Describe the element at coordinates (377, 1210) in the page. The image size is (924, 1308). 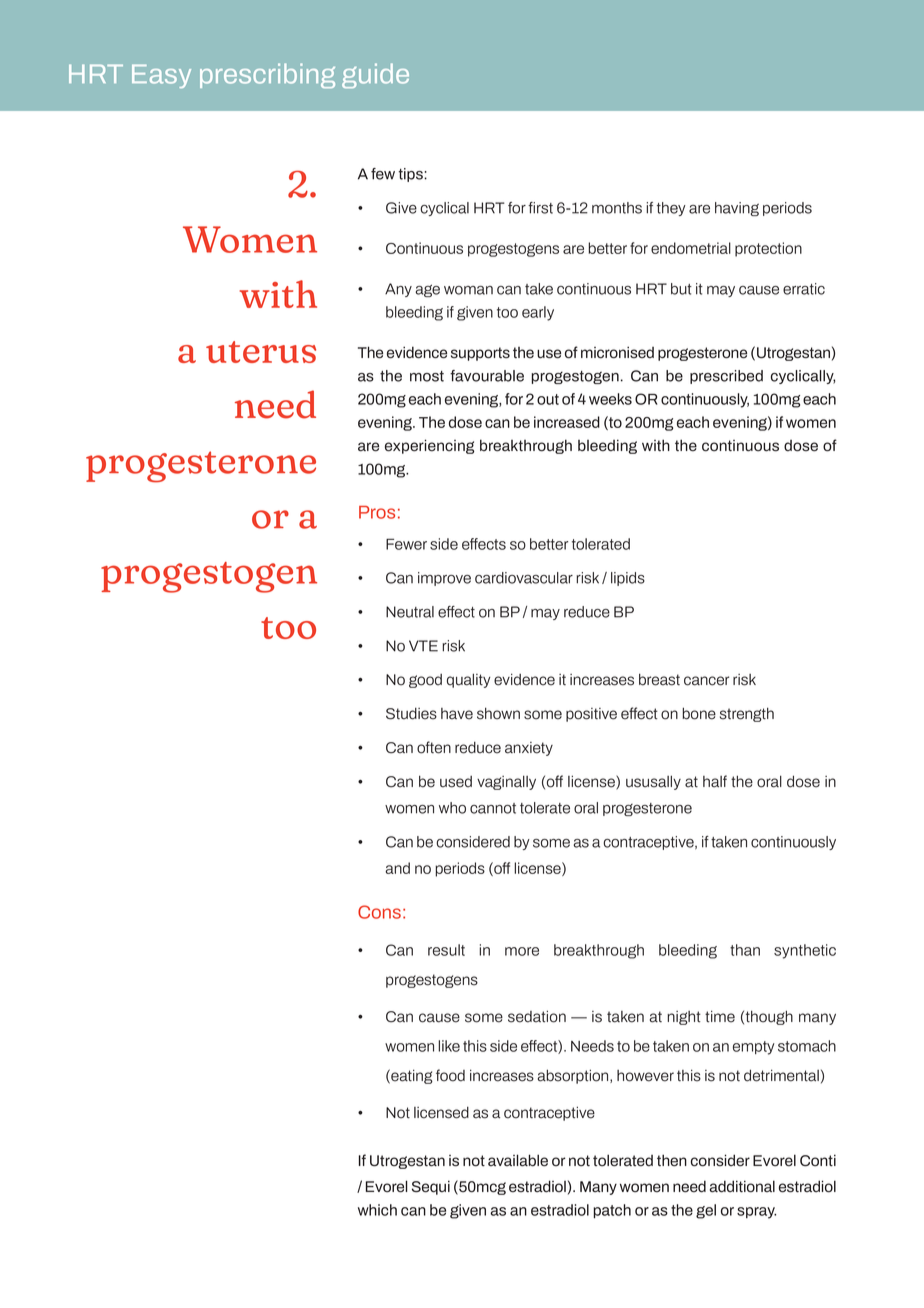
I see `which` at that location.
